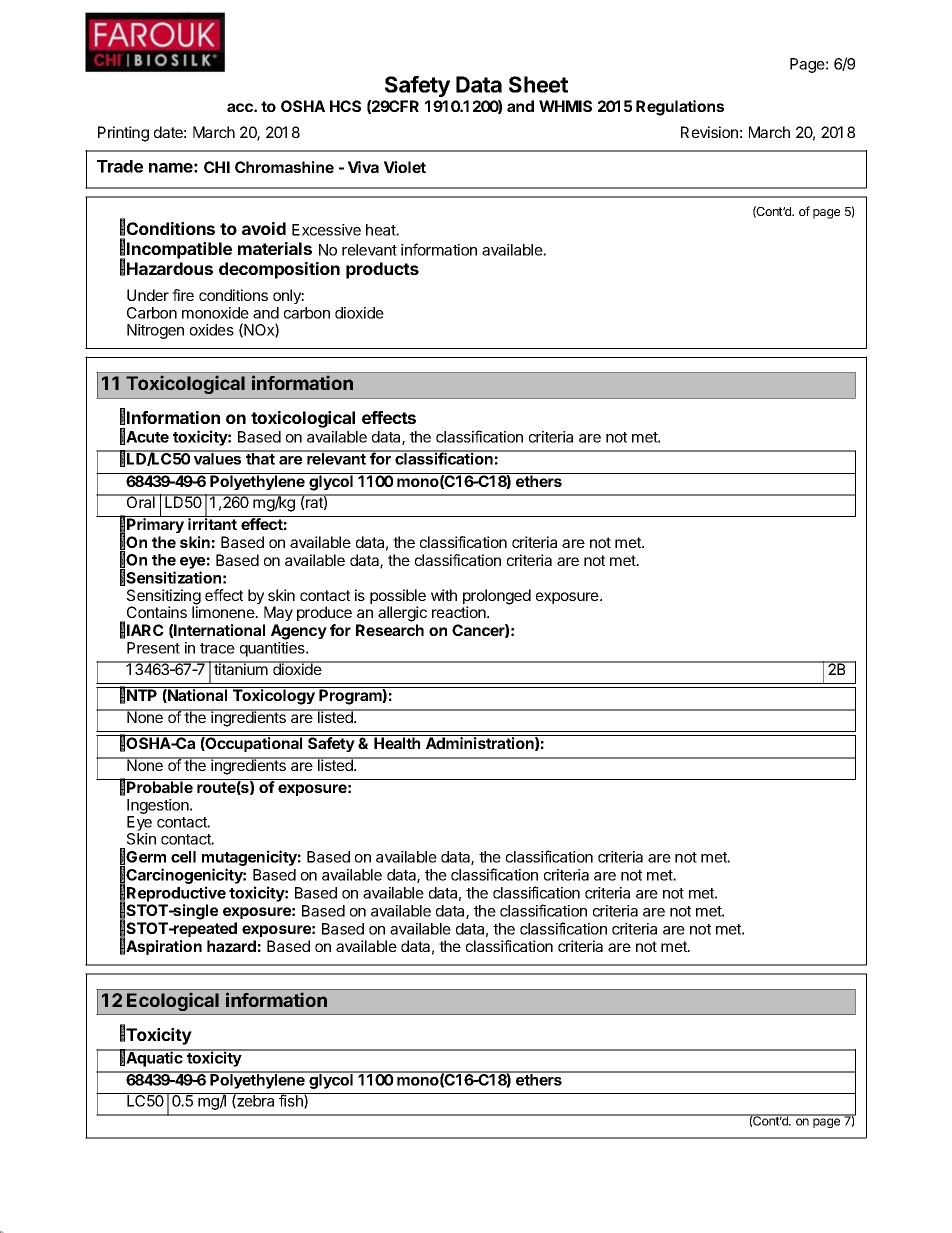 This page has width=952, height=1233. I want to click on acc, so click(241, 107).
